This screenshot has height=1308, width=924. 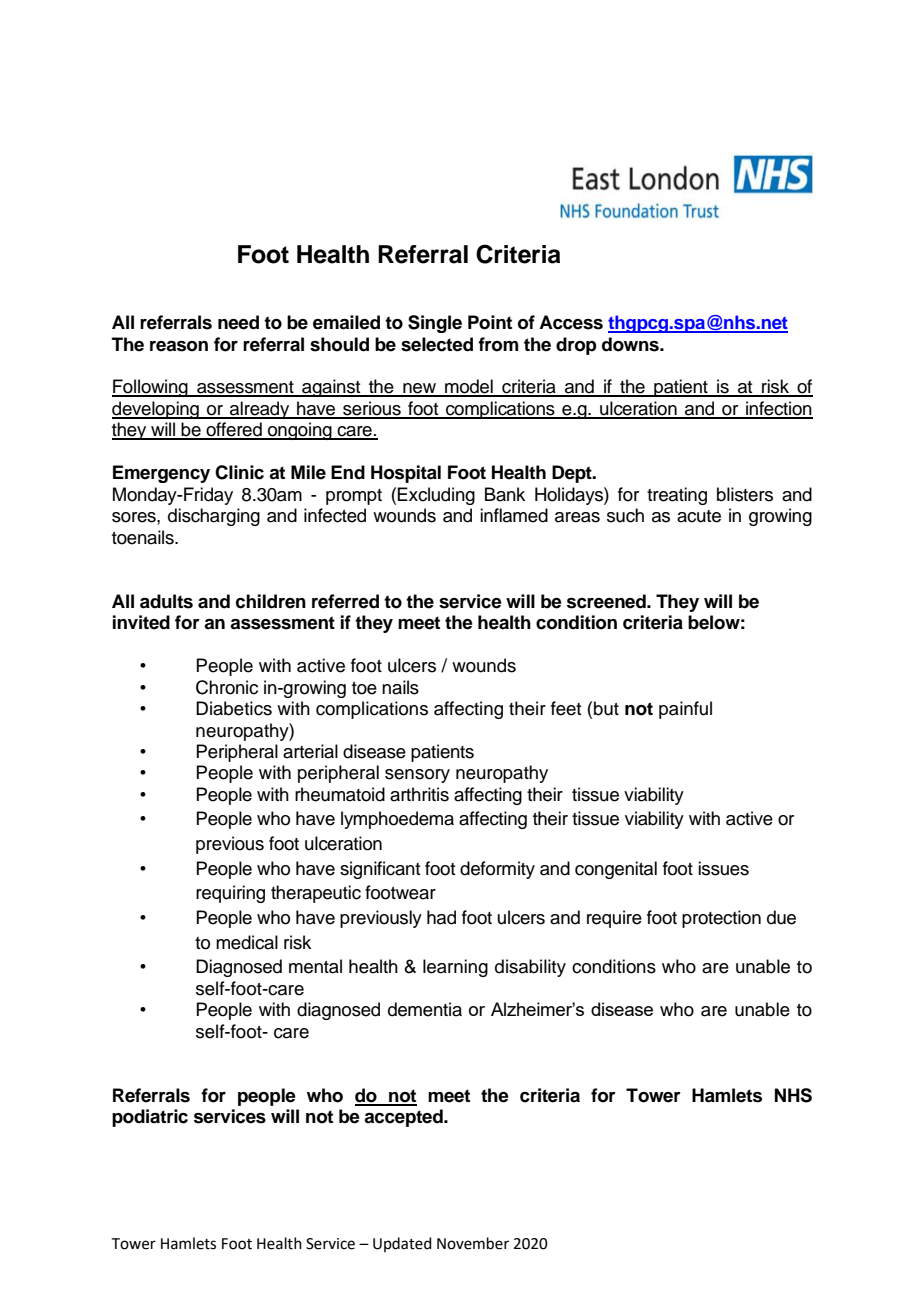 What do you see at coordinates (227, 687) in the screenshot?
I see `Chronic` at bounding box center [227, 687].
